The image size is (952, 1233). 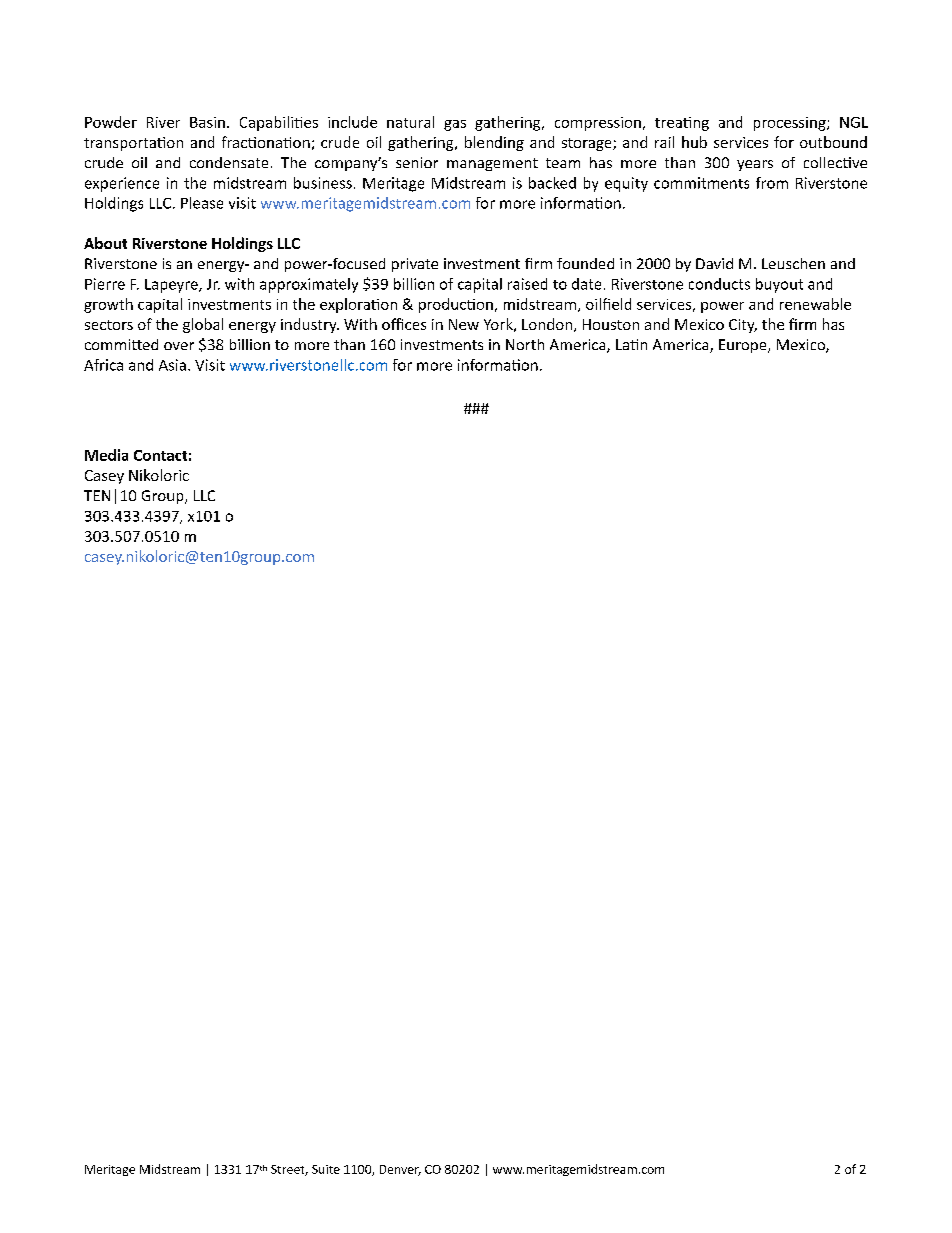 What do you see at coordinates (492, 164) in the screenshot?
I see `management` at bounding box center [492, 164].
